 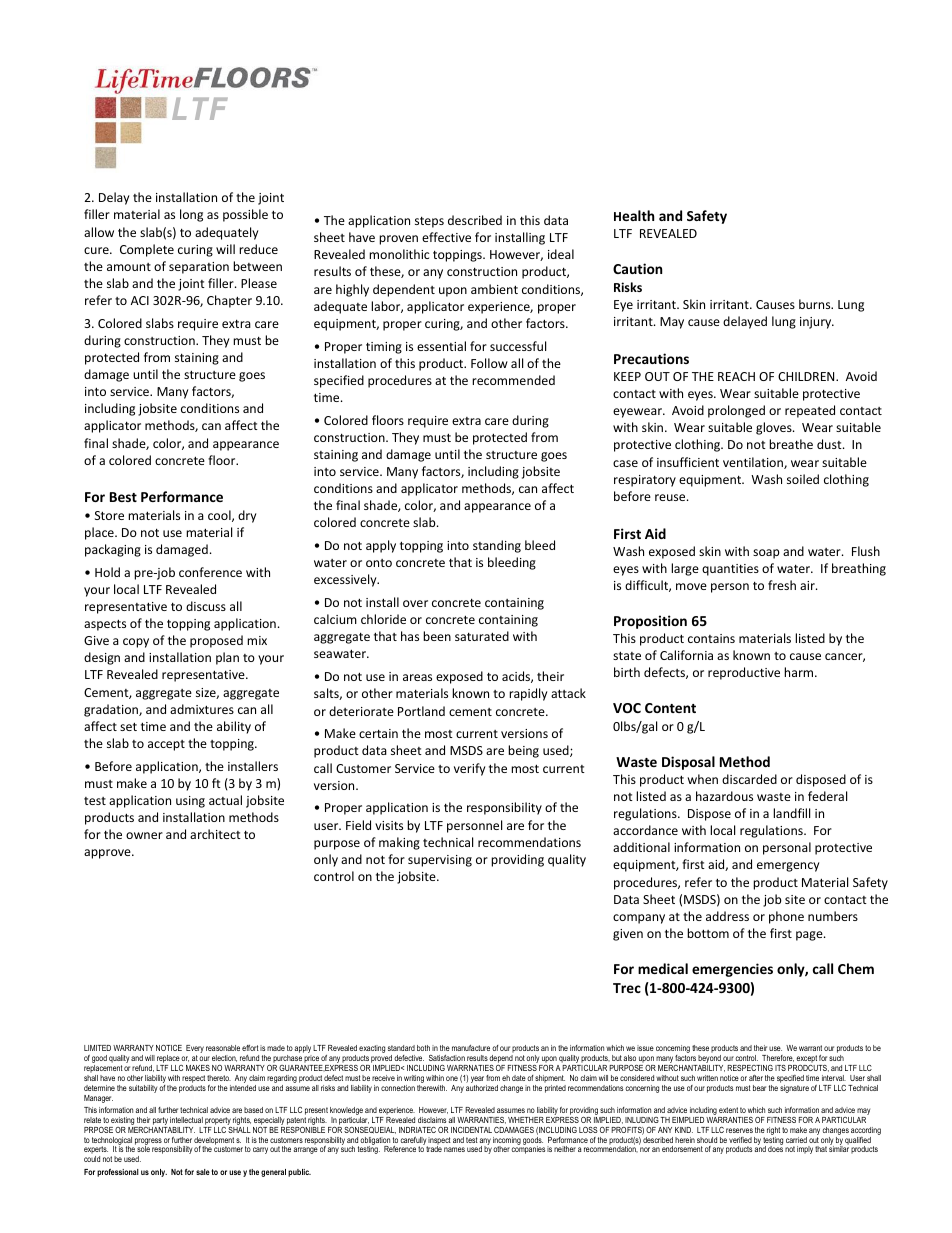 What do you see at coordinates (800, 672) in the screenshot?
I see `harm` at bounding box center [800, 672].
